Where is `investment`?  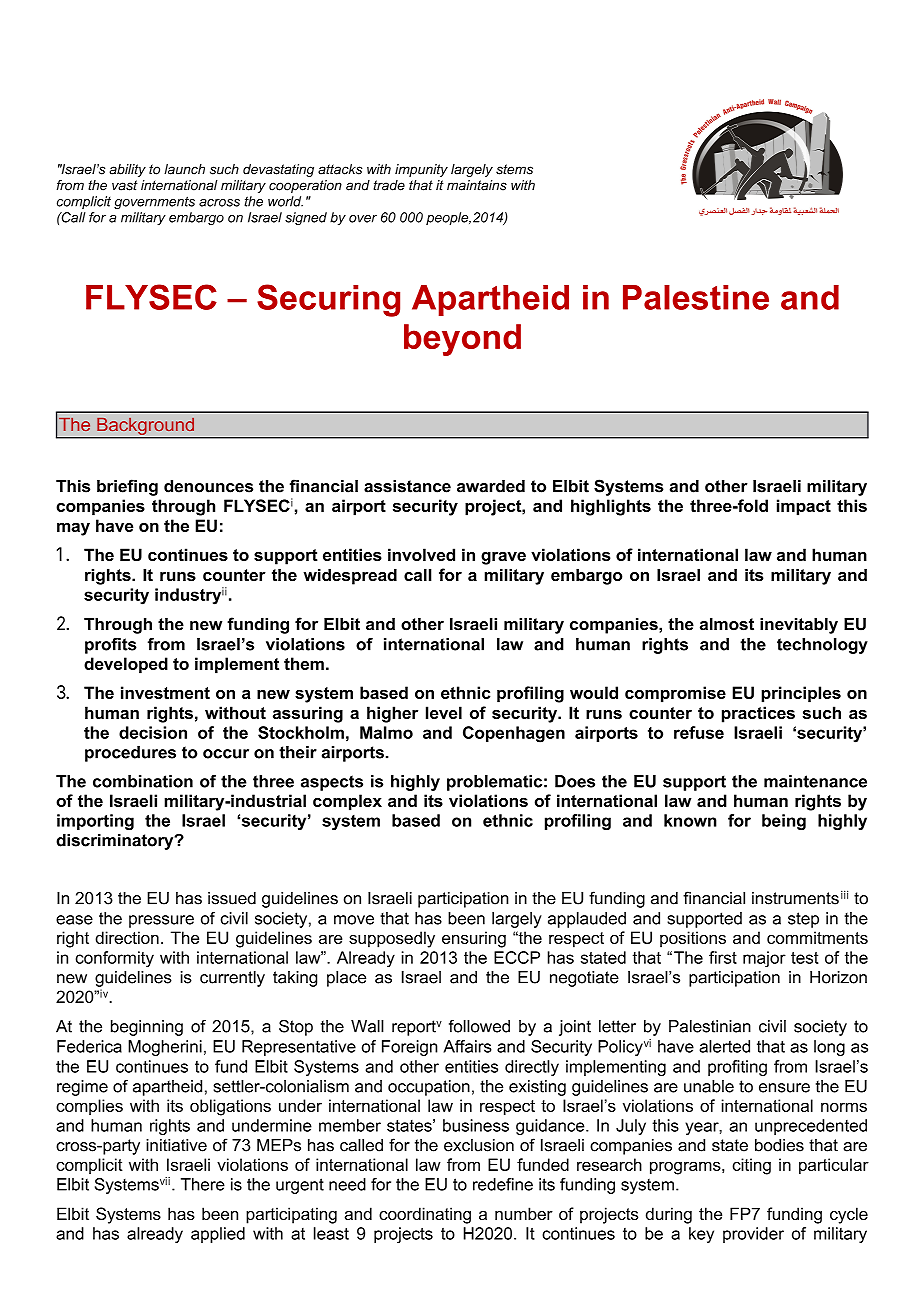
investment is located at coordinates (165, 692).
